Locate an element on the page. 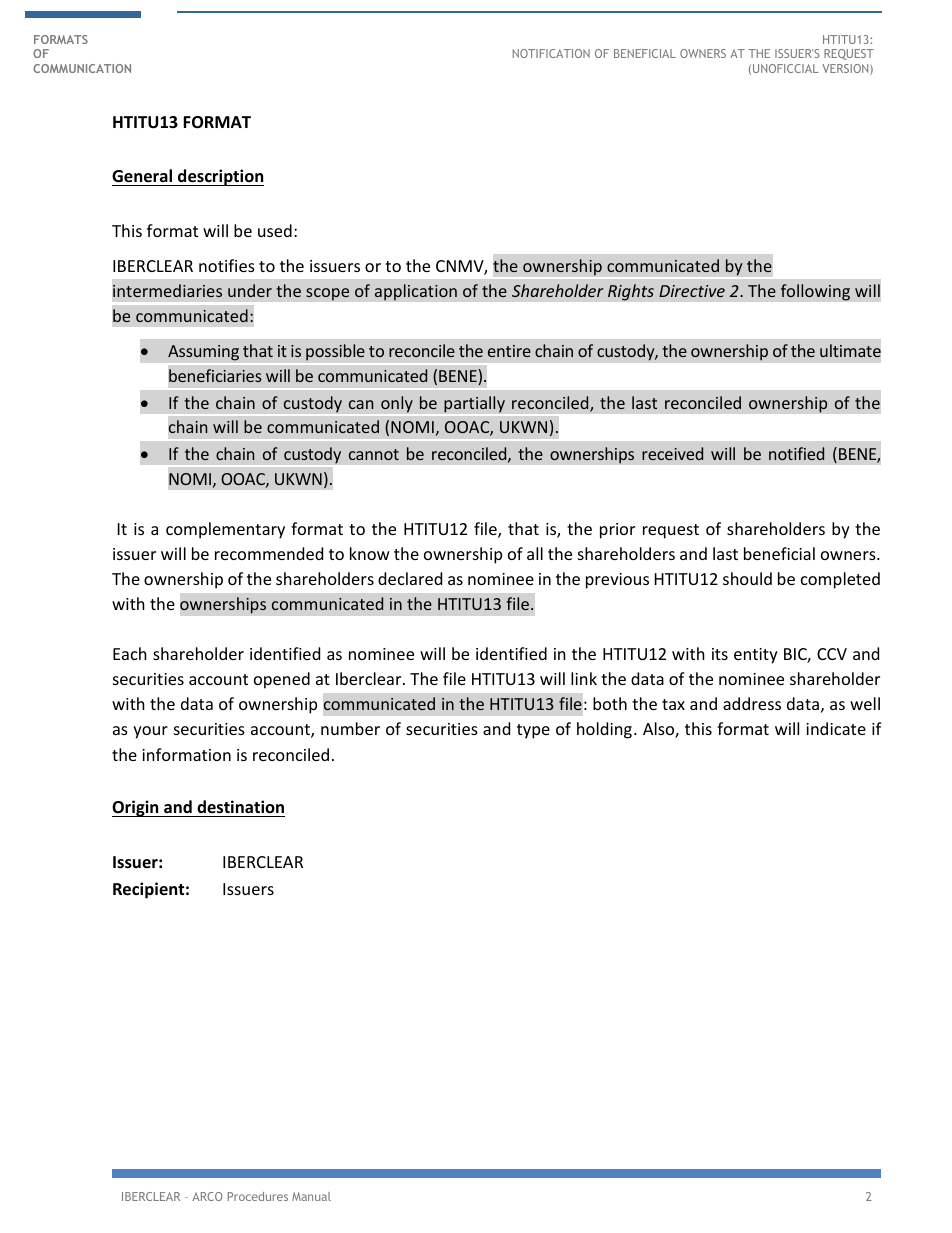 This image has height=1233, width=952. NOTIFICATION is located at coordinates (551, 53).
